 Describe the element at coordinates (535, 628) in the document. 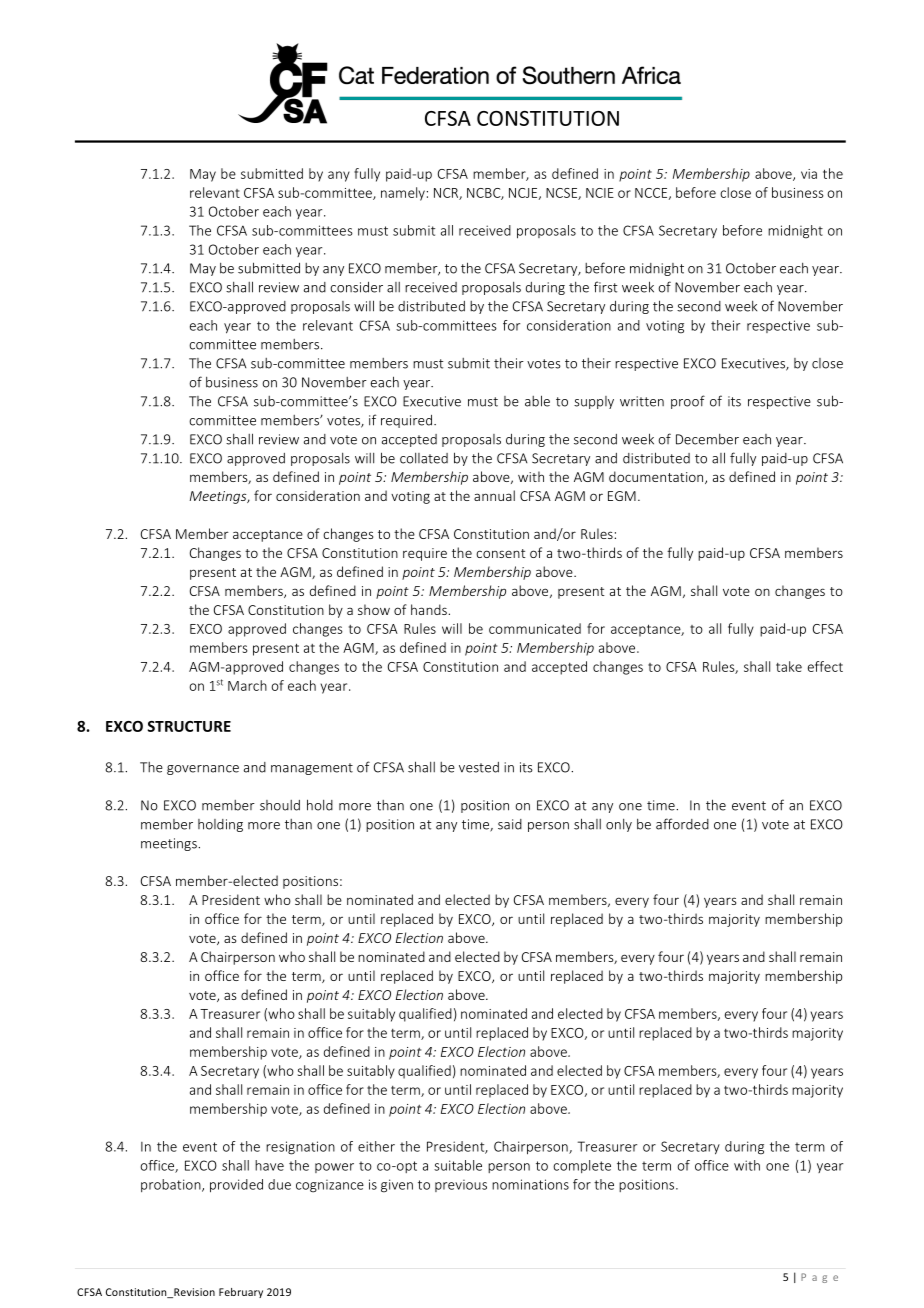

I see `communicated` at that location.
